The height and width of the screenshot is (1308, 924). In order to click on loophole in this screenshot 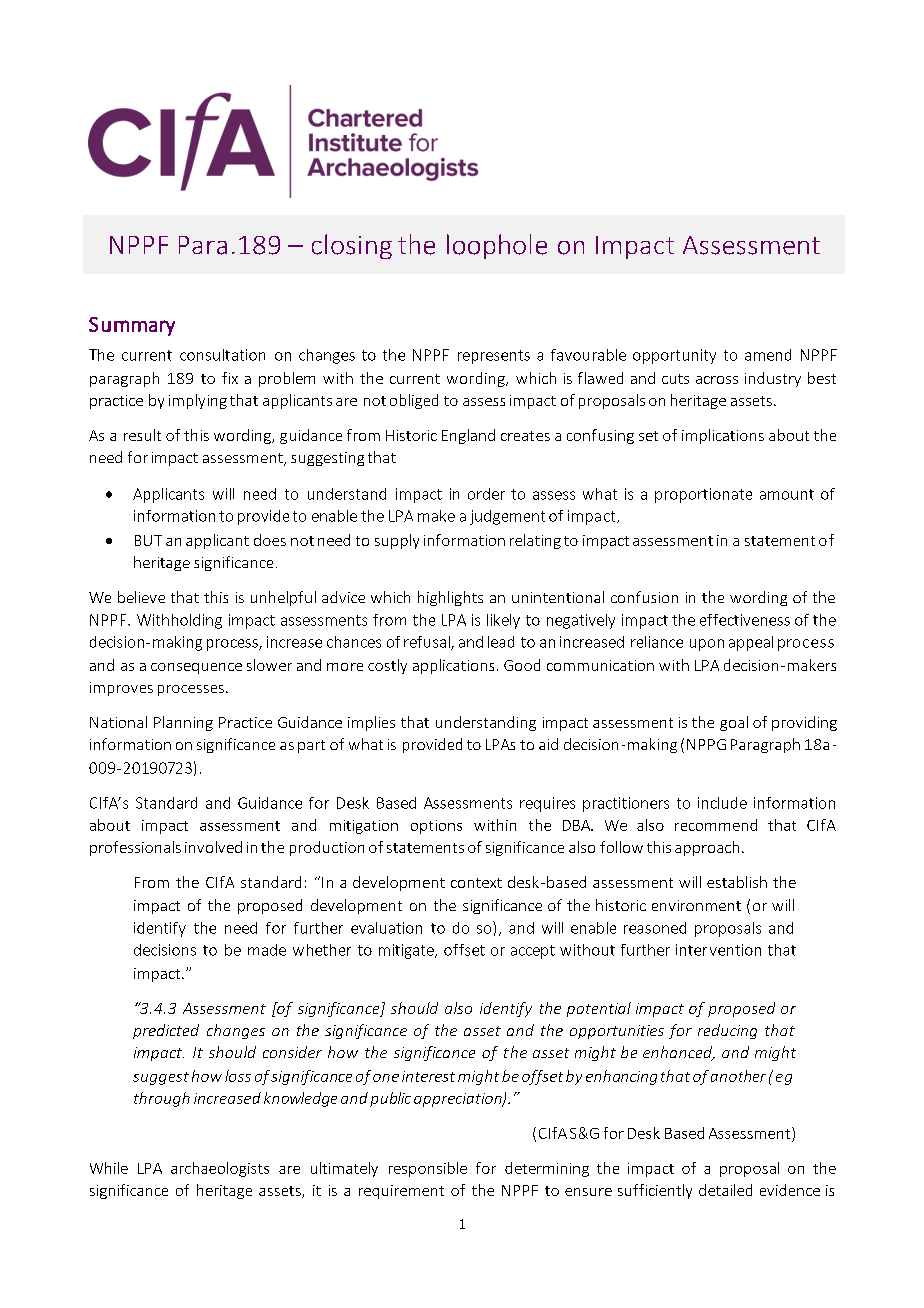, I will do `click(497, 246)`.
